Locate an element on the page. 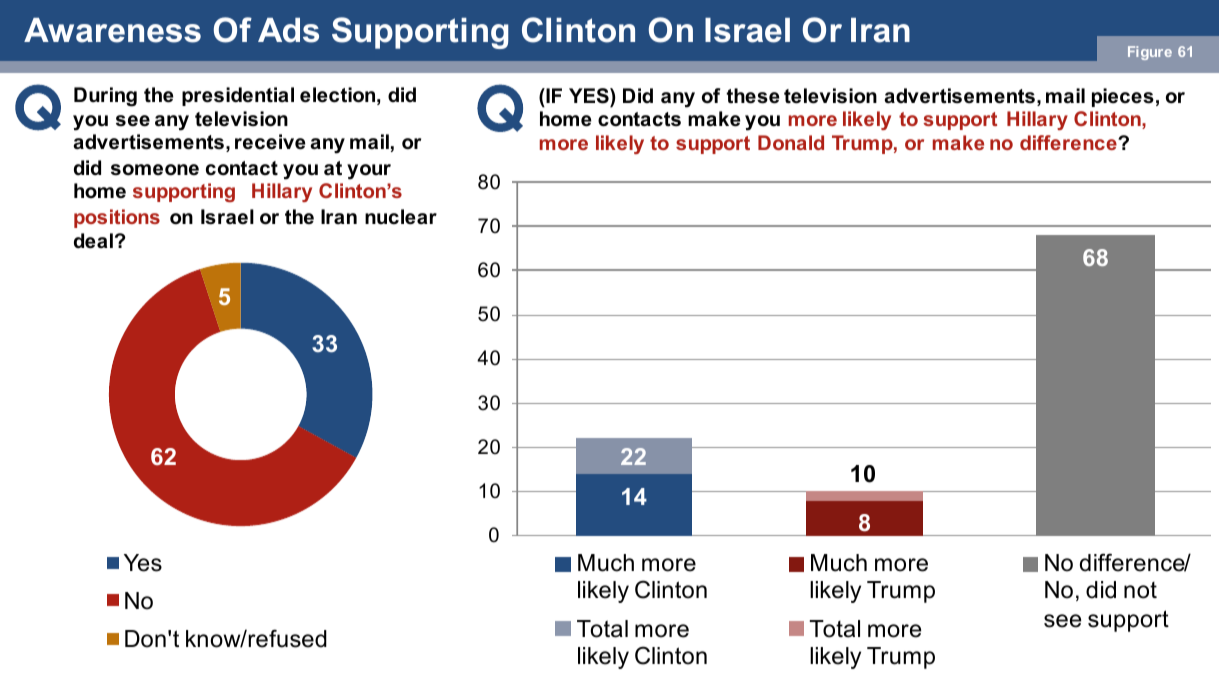 The image size is (1219, 682). Figure is located at coordinates (1150, 53).
